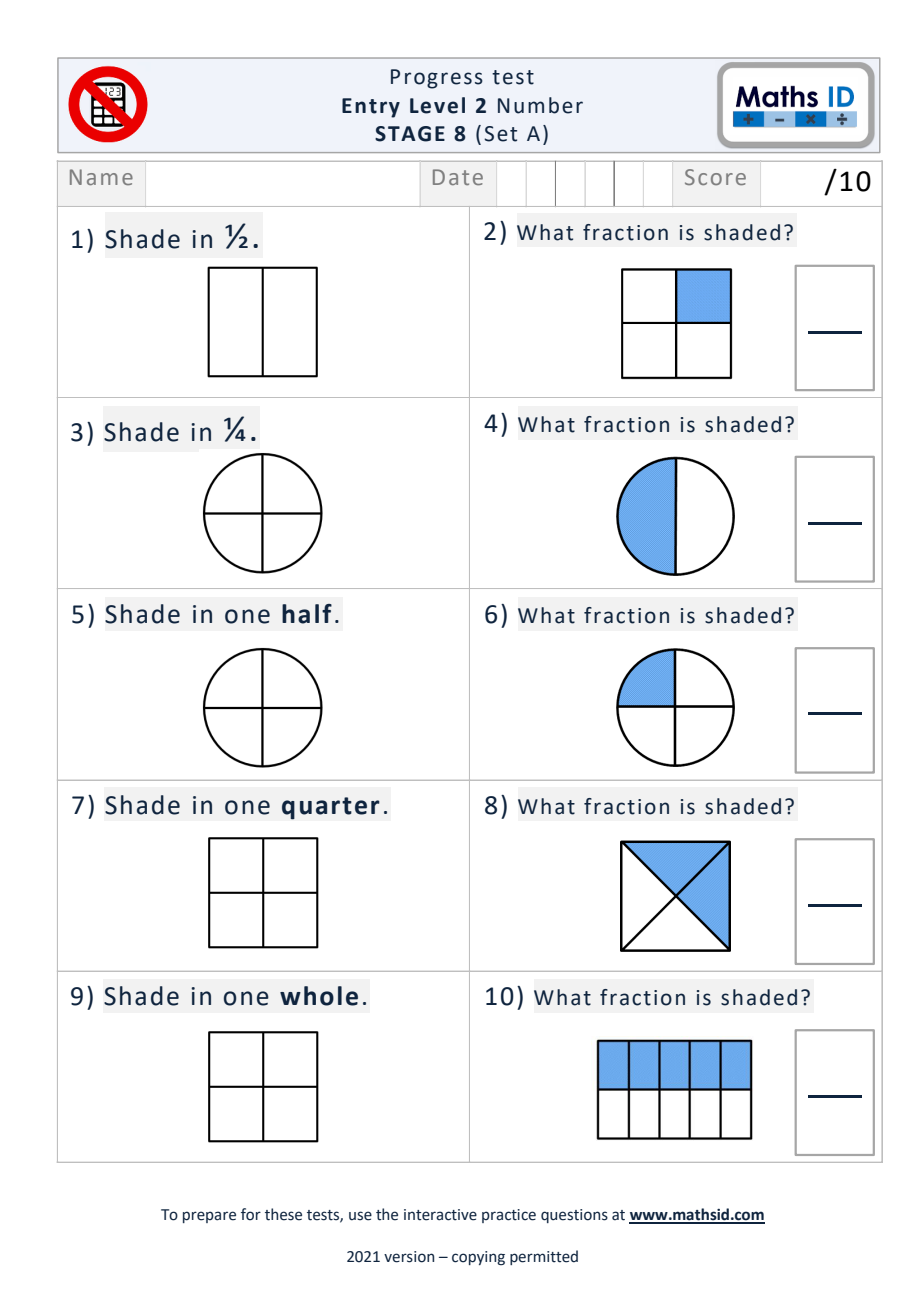  Describe the element at coordinates (715, 177) in the document. I see `Score` at that location.
